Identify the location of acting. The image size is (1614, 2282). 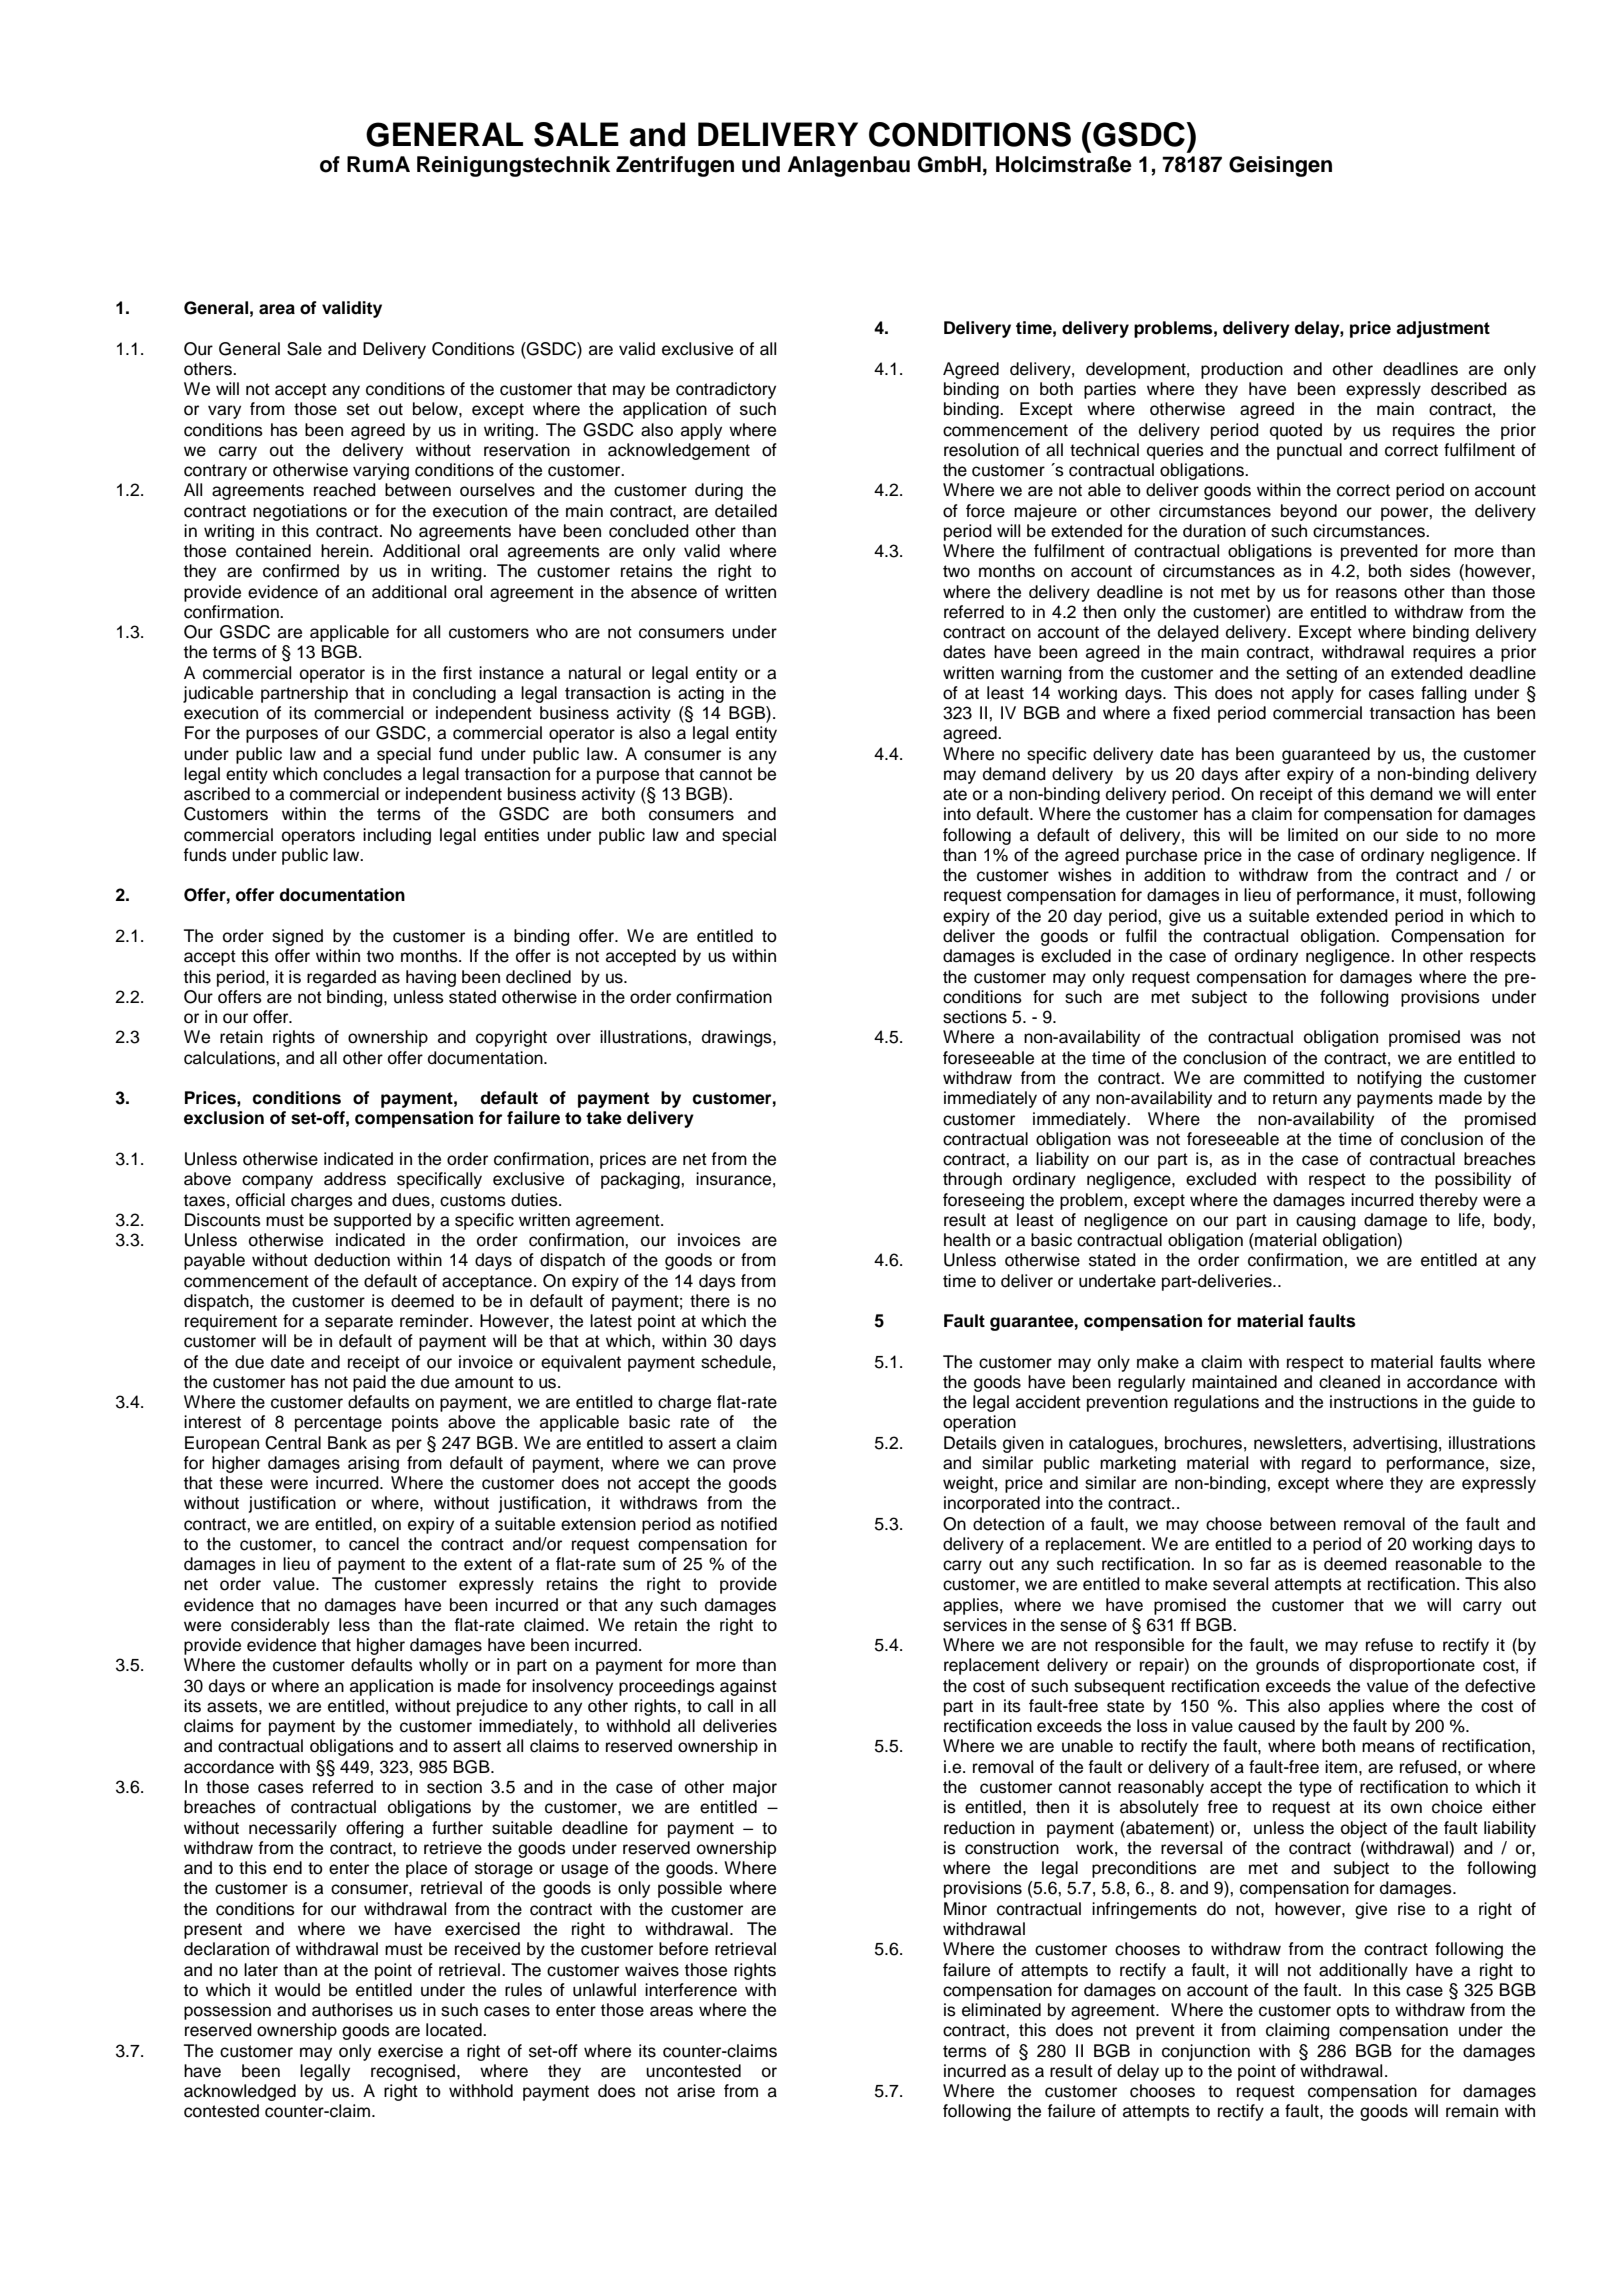
(701, 694).
